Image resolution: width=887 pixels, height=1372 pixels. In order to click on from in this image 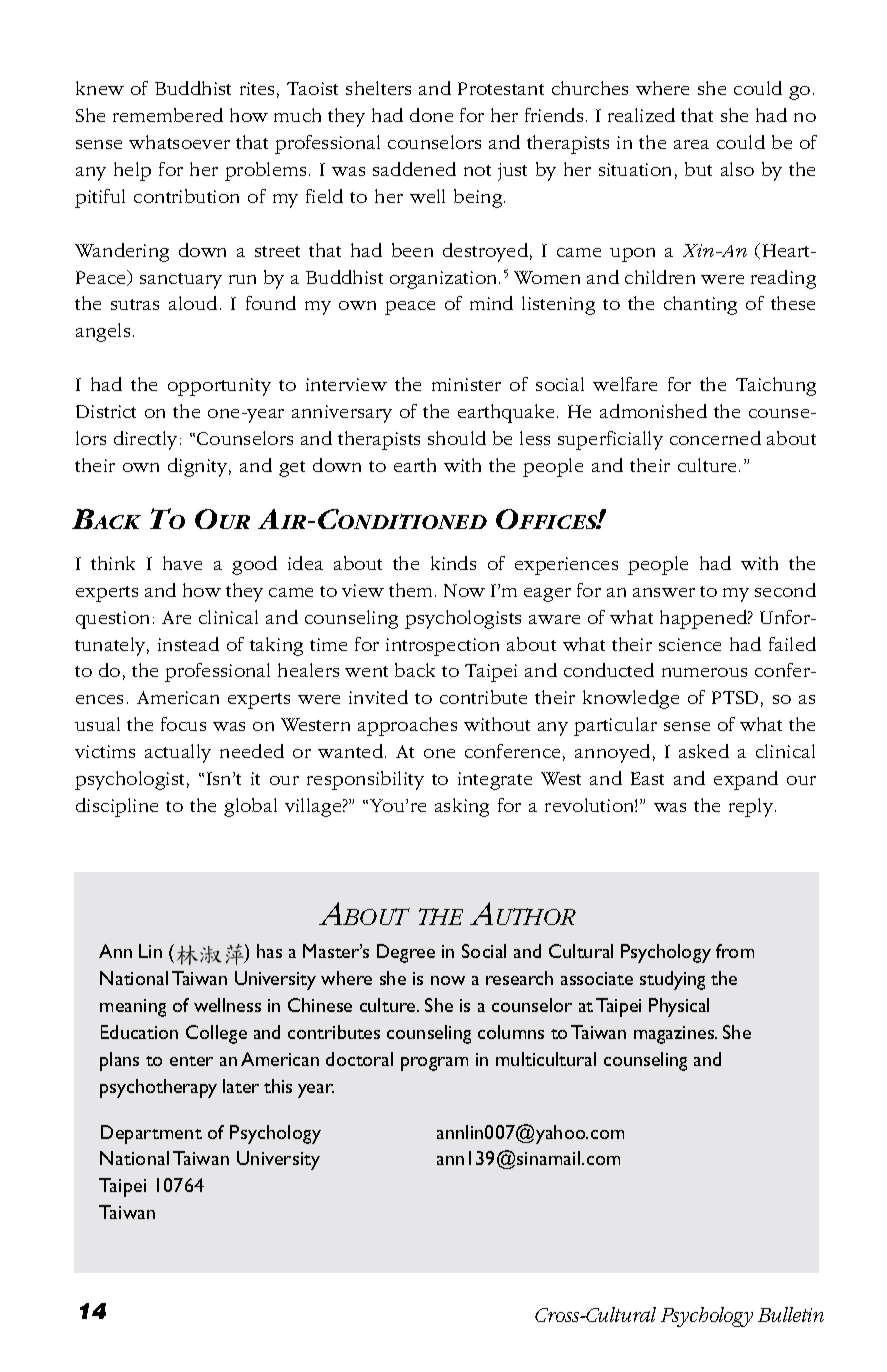, I will do `click(735, 951)`.
